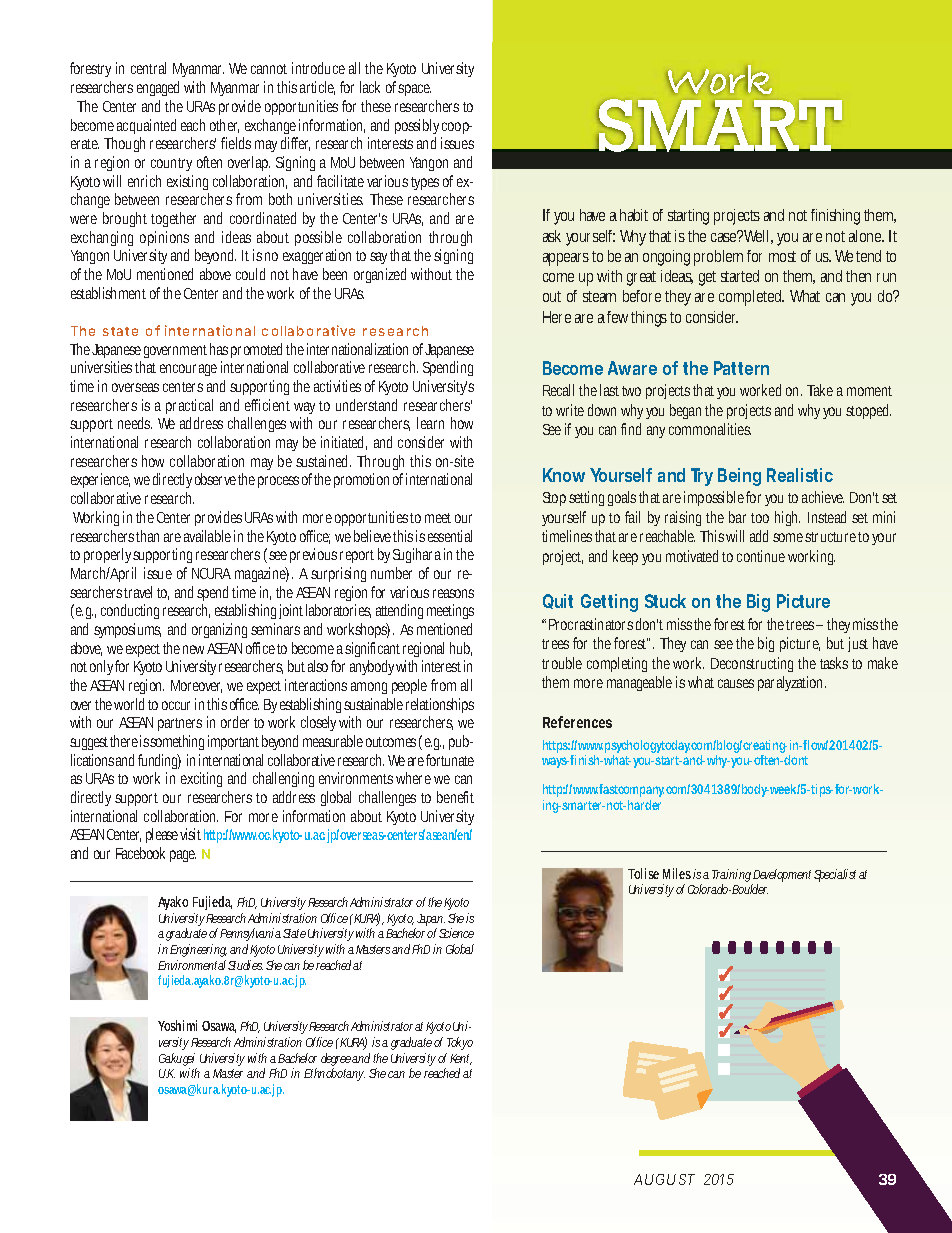  What do you see at coordinates (440, 707) in the screenshot?
I see `relationships` at bounding box center [440, 707].
